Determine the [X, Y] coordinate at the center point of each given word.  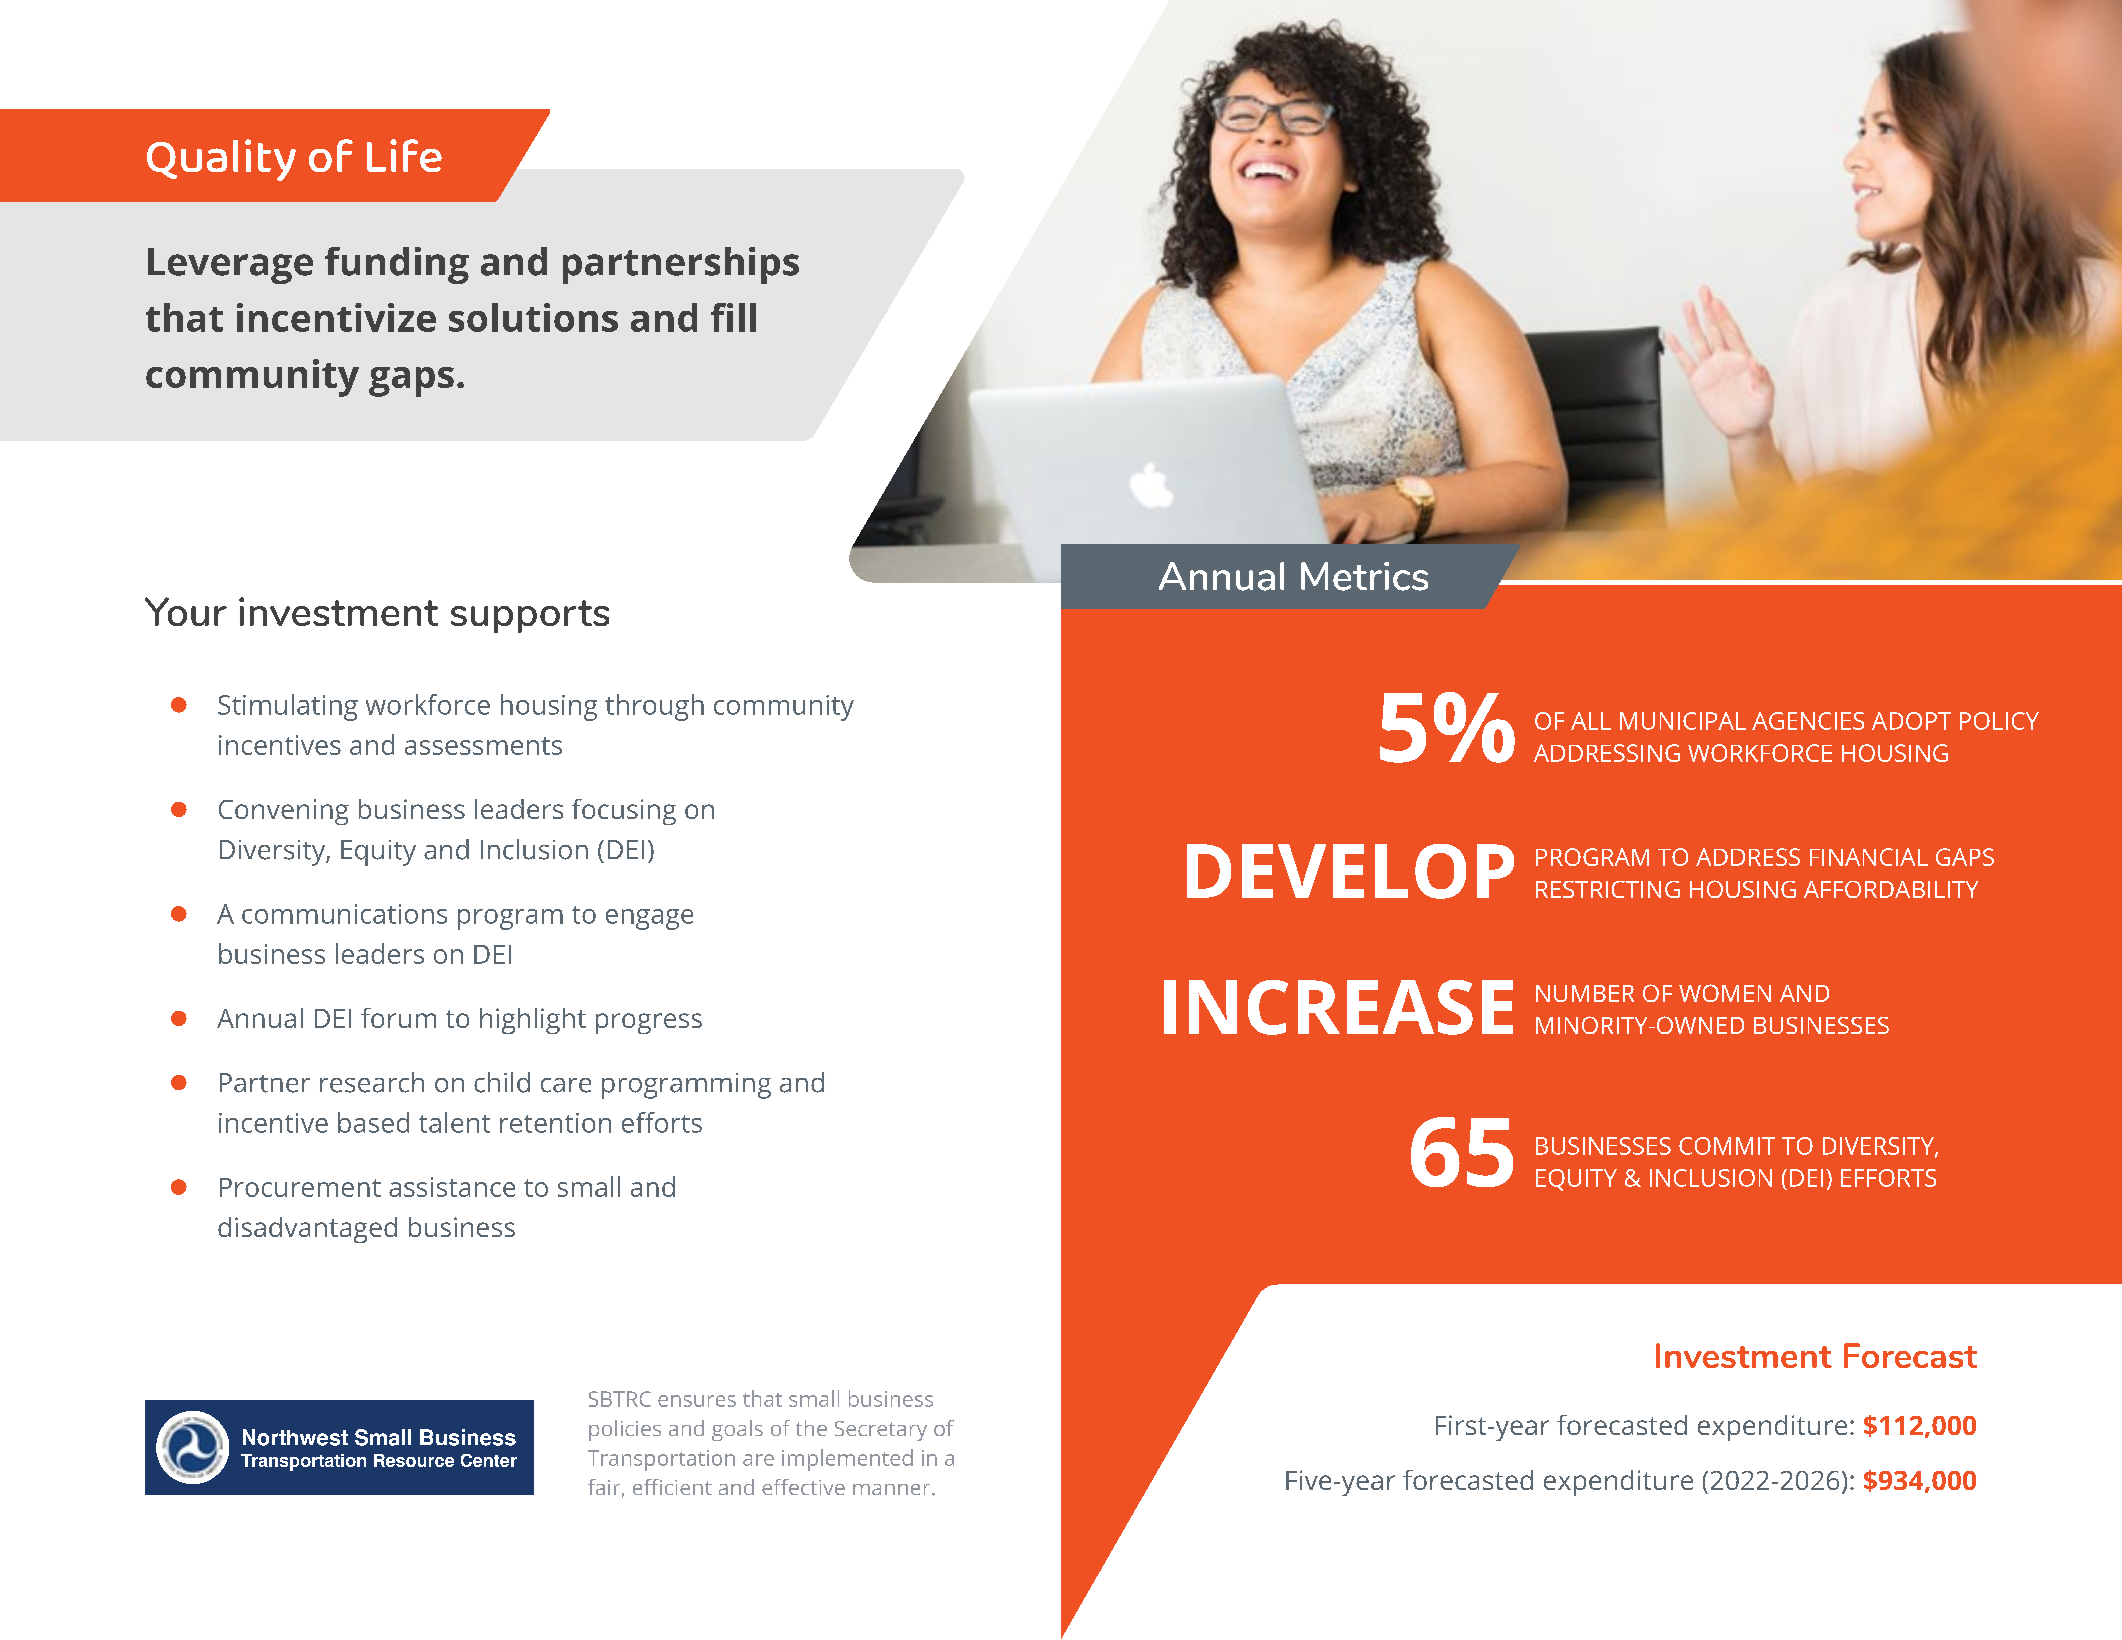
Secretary [881, 1431]
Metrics [1364, 576]
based [373, 1122]
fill [733, 317]
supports [530, 616]
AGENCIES [1808, 721]
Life [404, 155]
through [654, 707]
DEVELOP [1350, 871]
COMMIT [1727, 1146]
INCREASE [1338, 1007]
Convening [284, 812]
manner [893, 1489]
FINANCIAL [1869, 857]
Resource [414, 1460]
